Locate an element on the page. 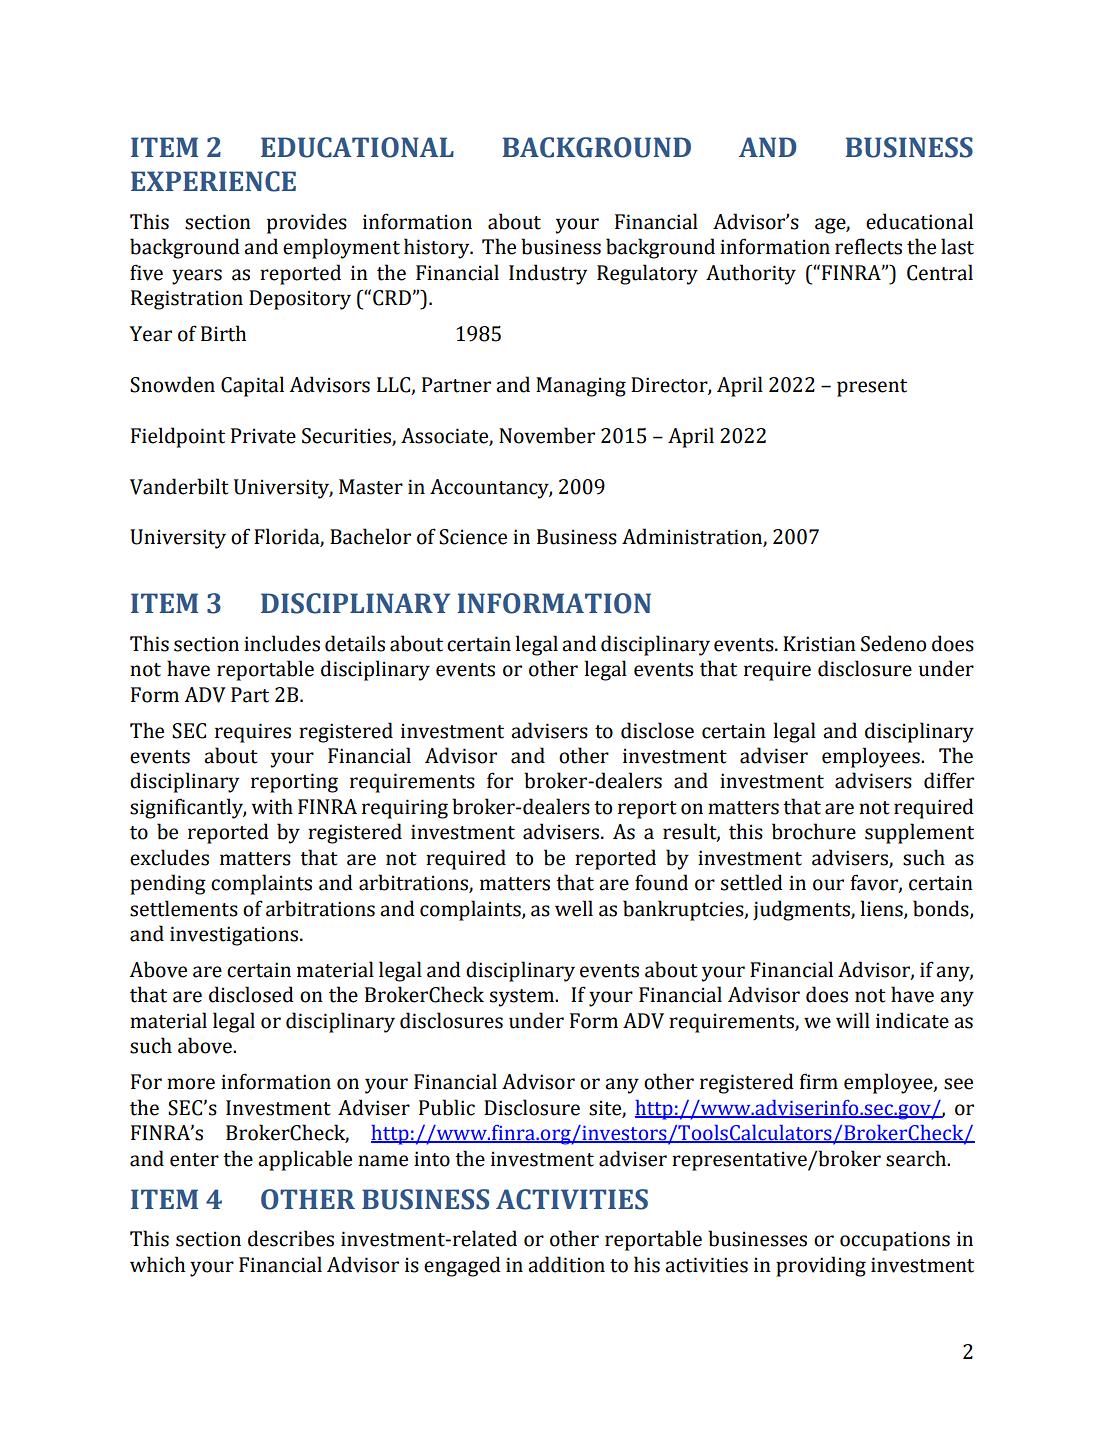  reflects is located at coordinates (868, 246).
